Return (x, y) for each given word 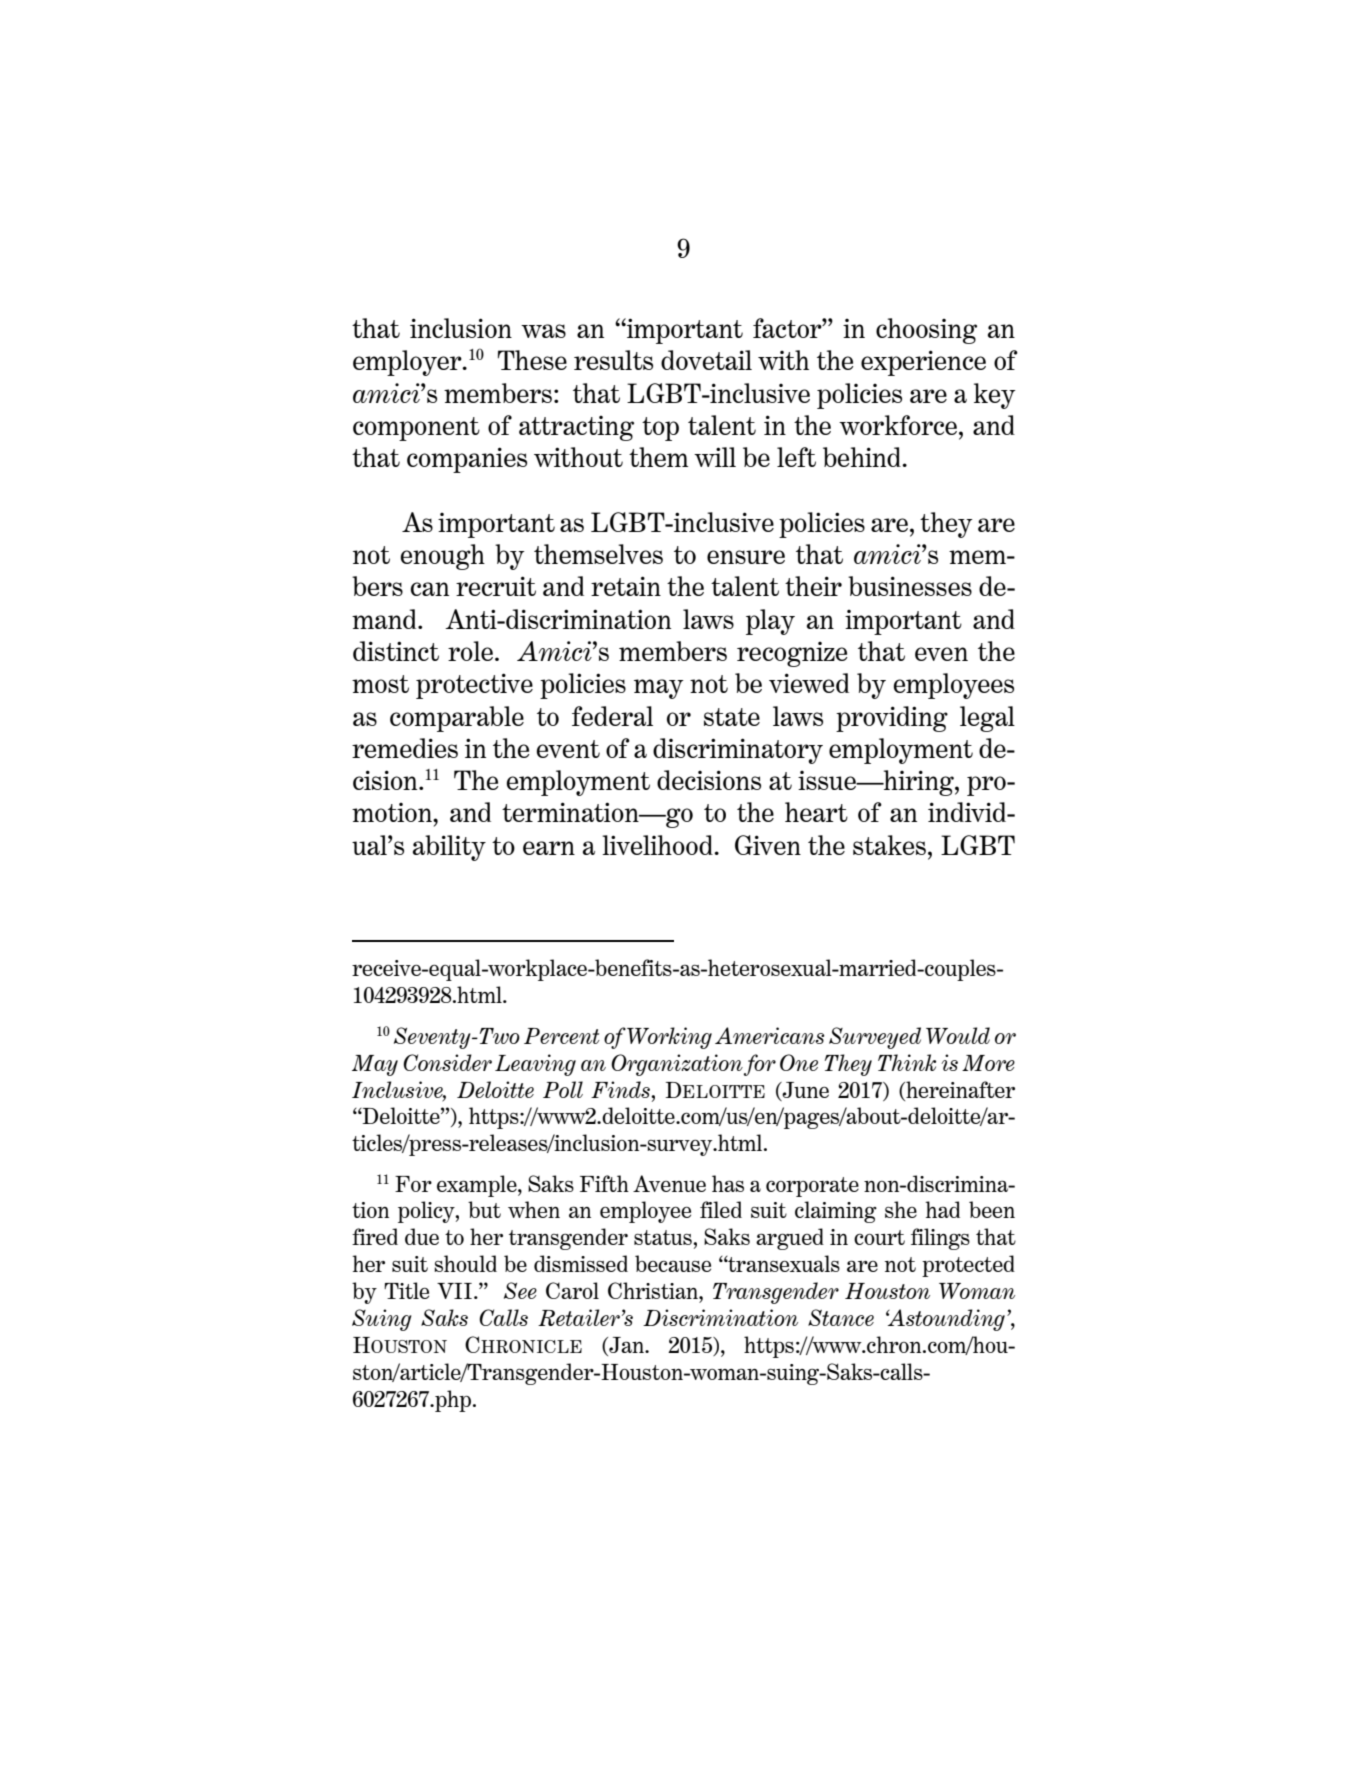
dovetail (706, 360)
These (532, 360)
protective (474, 686)
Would (958, 1035)
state (732, 717)
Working (669, 1038)
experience (923, 363)
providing (892, 719)
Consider (447, 1062)
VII (454, 1291)
